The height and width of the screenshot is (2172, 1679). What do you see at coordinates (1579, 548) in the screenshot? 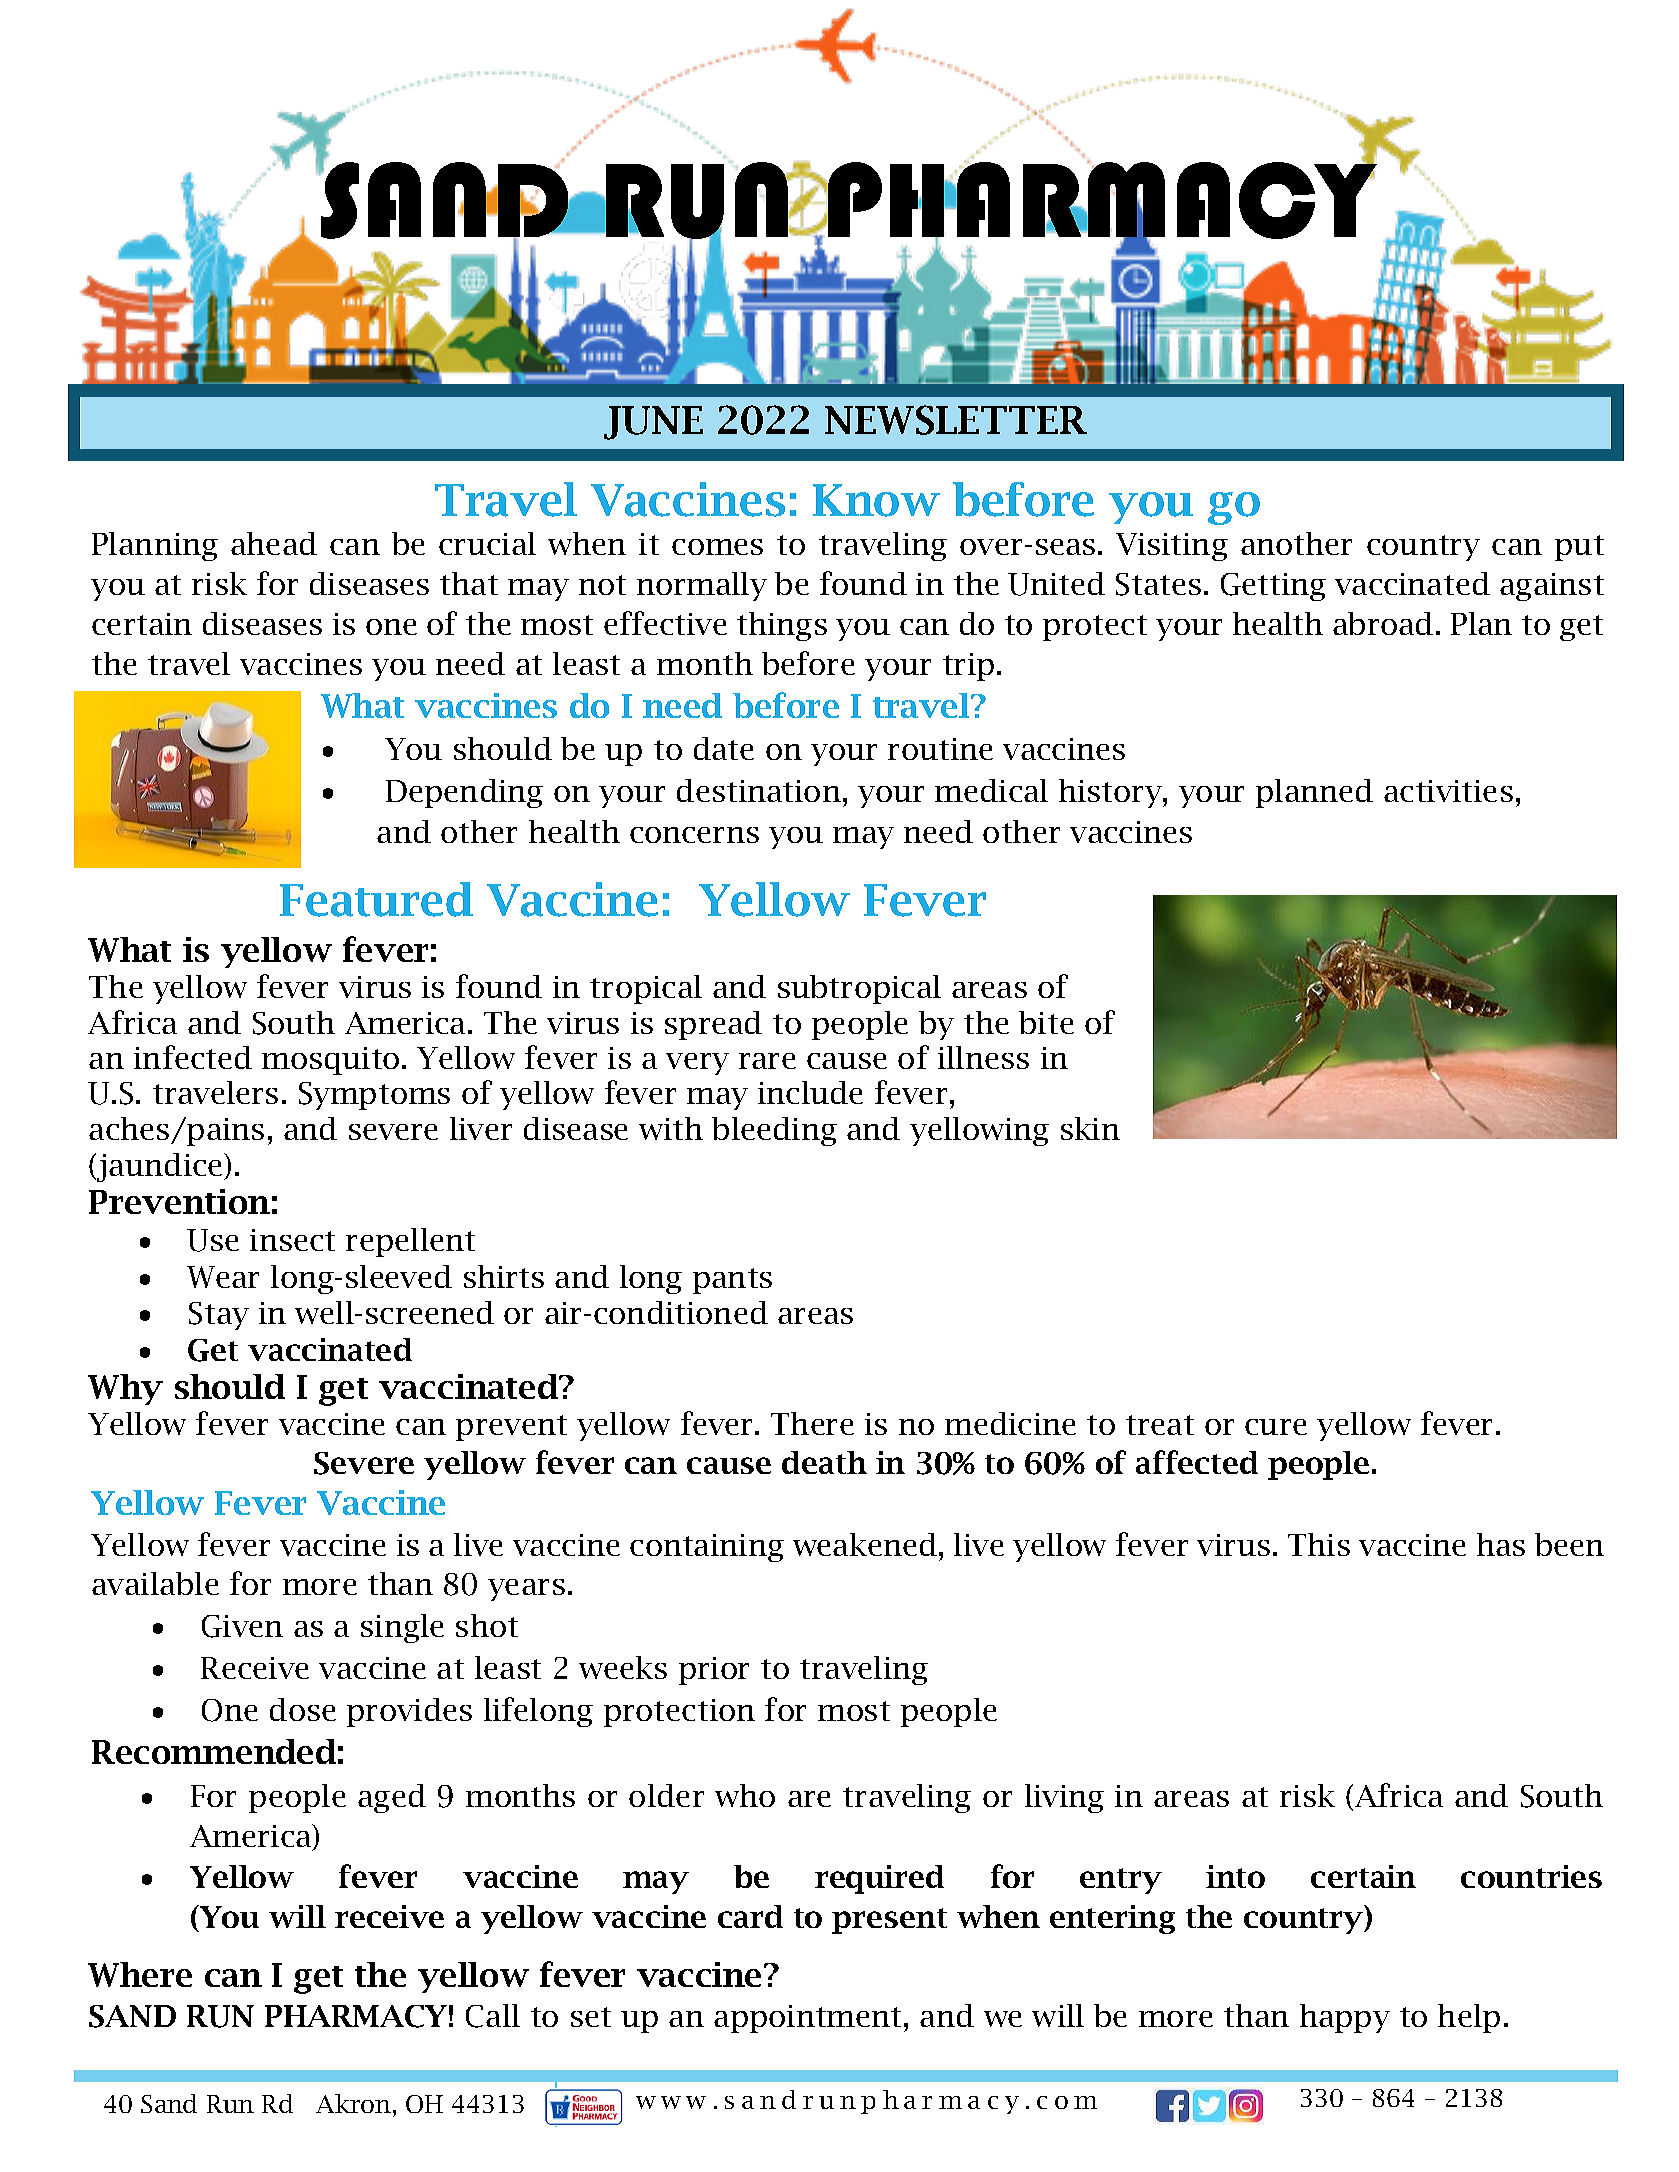
I see `put` at bounding box center [1579, 548].
